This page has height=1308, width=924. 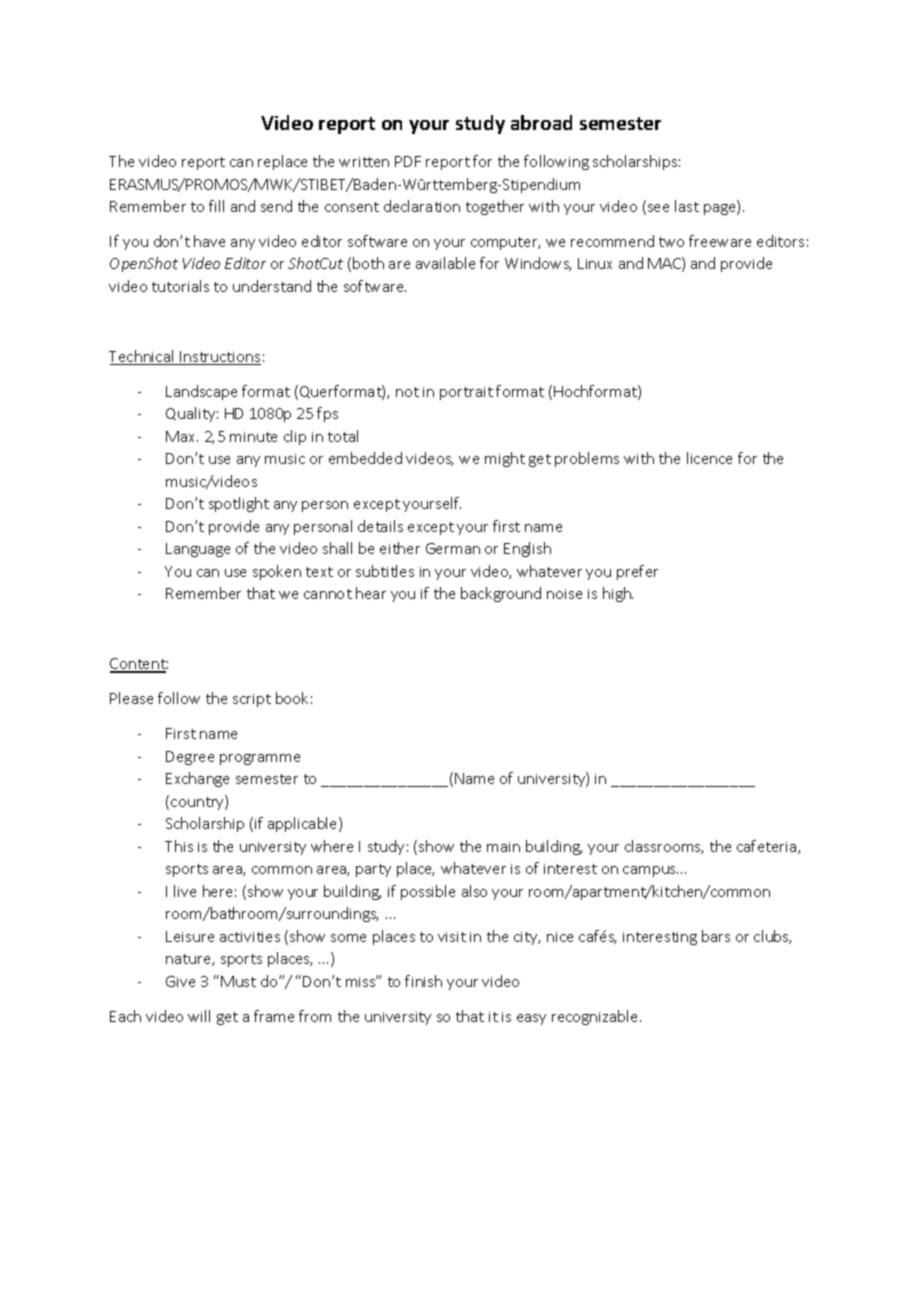 I want to click on portrait, so click(x=466, y=393).
